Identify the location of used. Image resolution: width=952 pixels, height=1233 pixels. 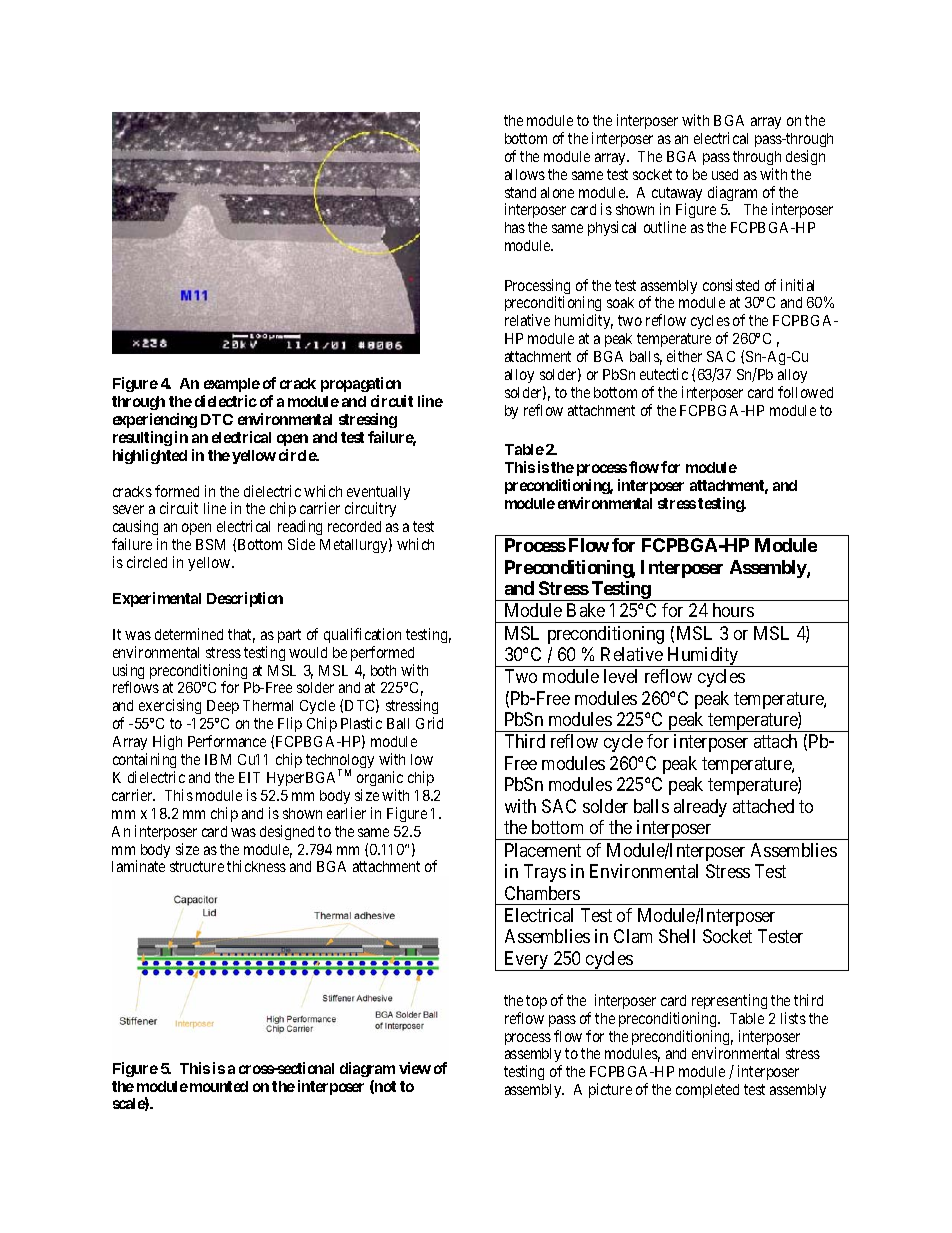
(725, 174).
